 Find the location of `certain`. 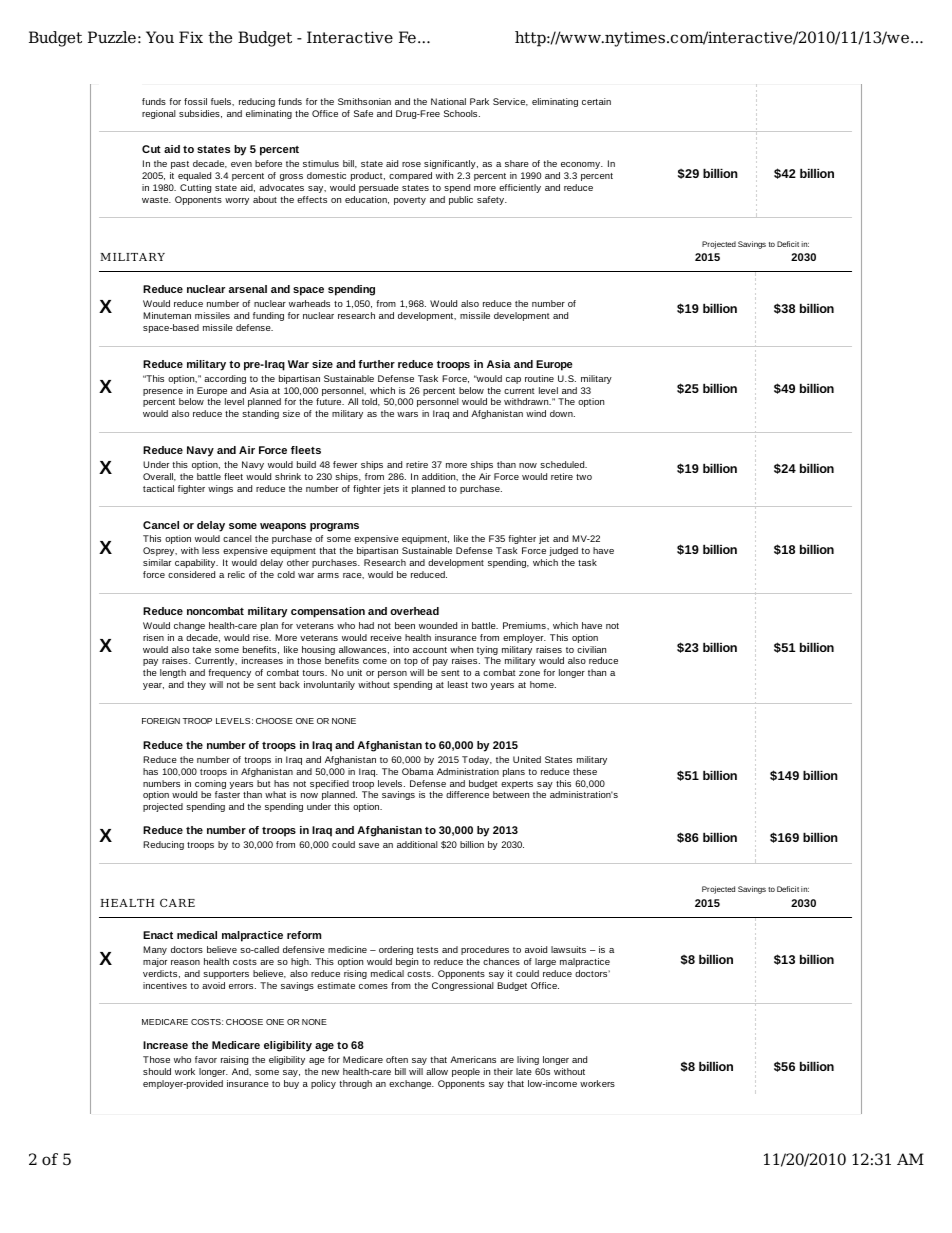

certain is located at coordinates (596, 101).
